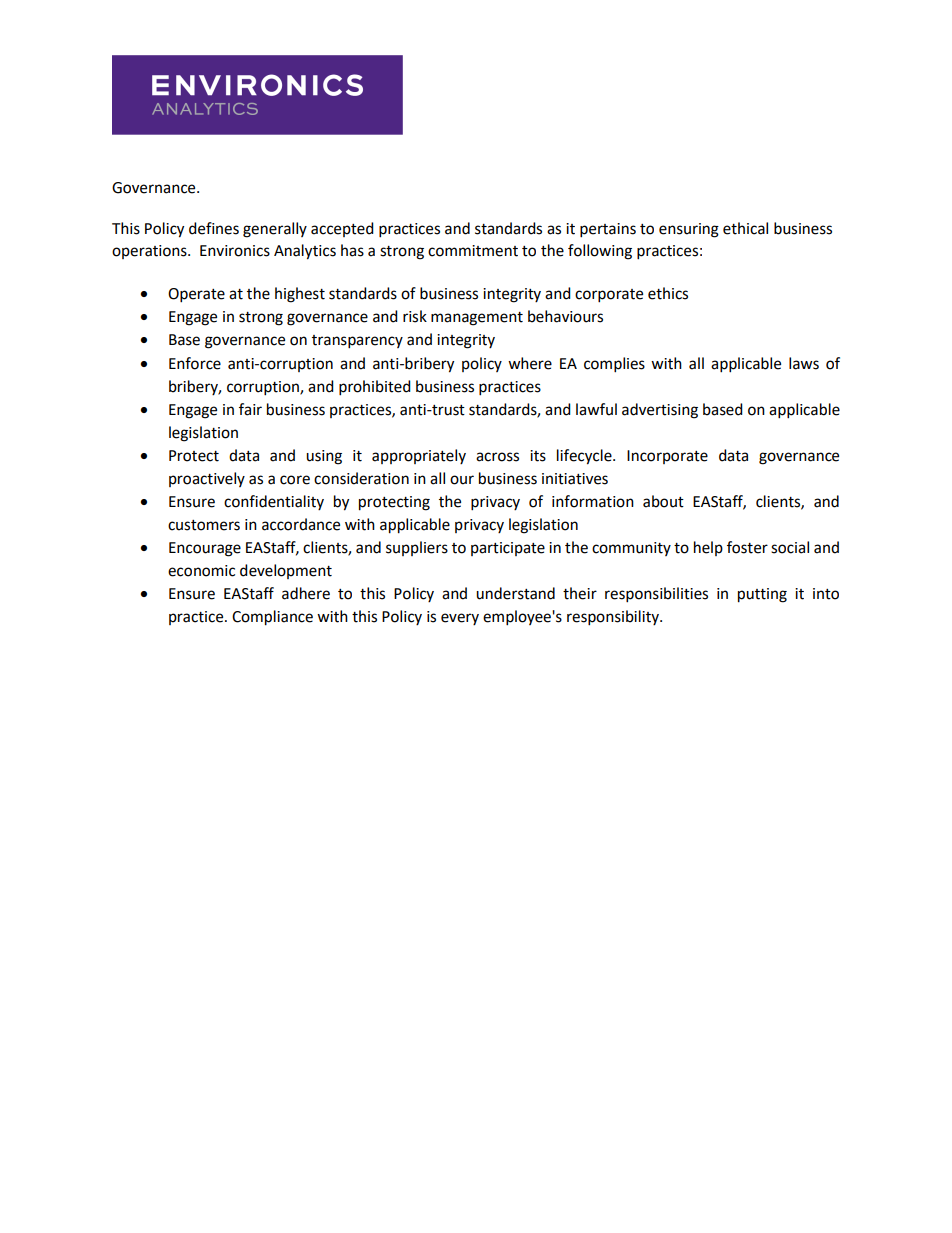  Describe the element at coordinates (214, 228) in the screenshot. I see `defines` at that location.
